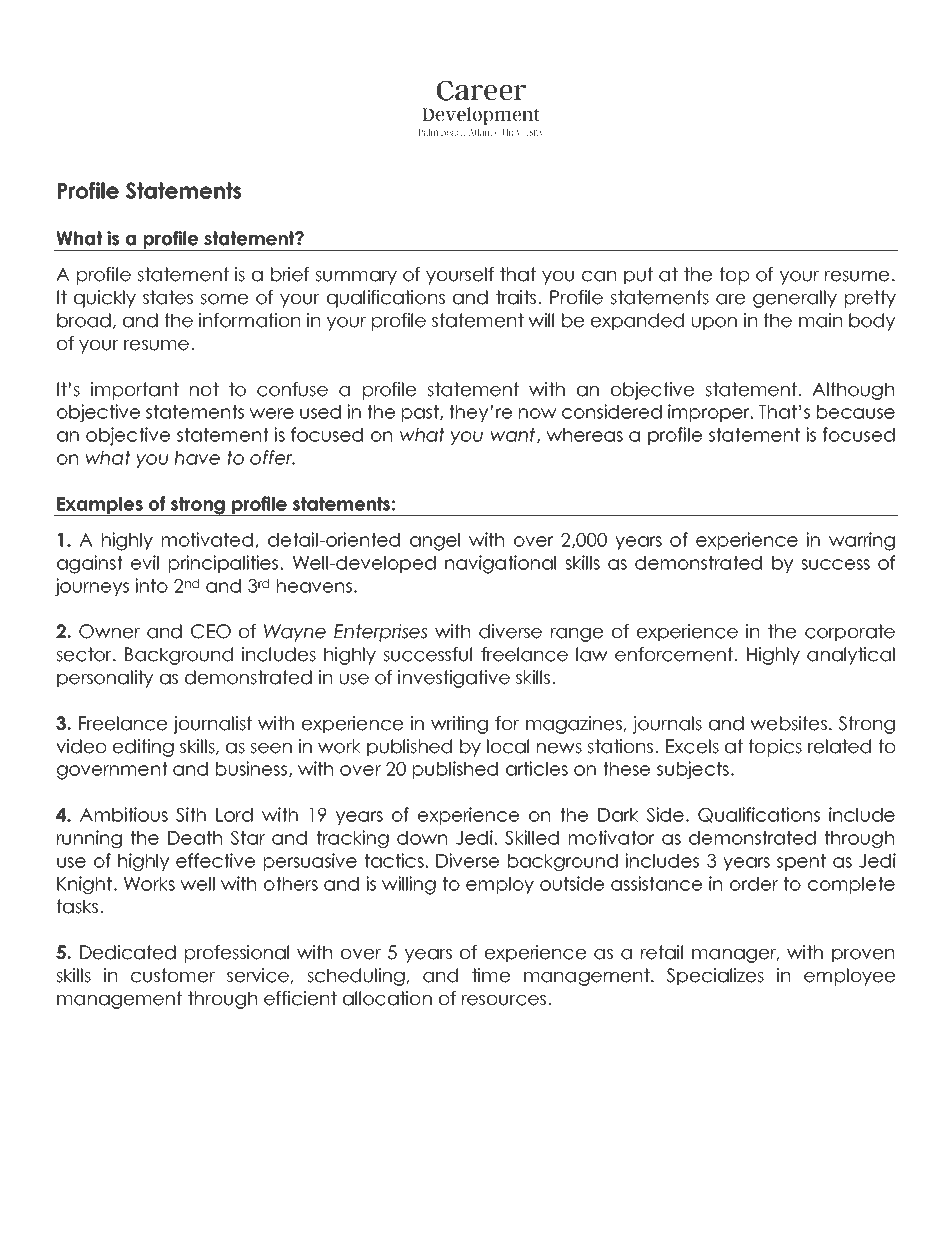 The width and height of the screenshot is (952, 1233). What do you see at coordinates (795, 299) in the screenshot?
I see `generally` at bounding box center [795, 299].
